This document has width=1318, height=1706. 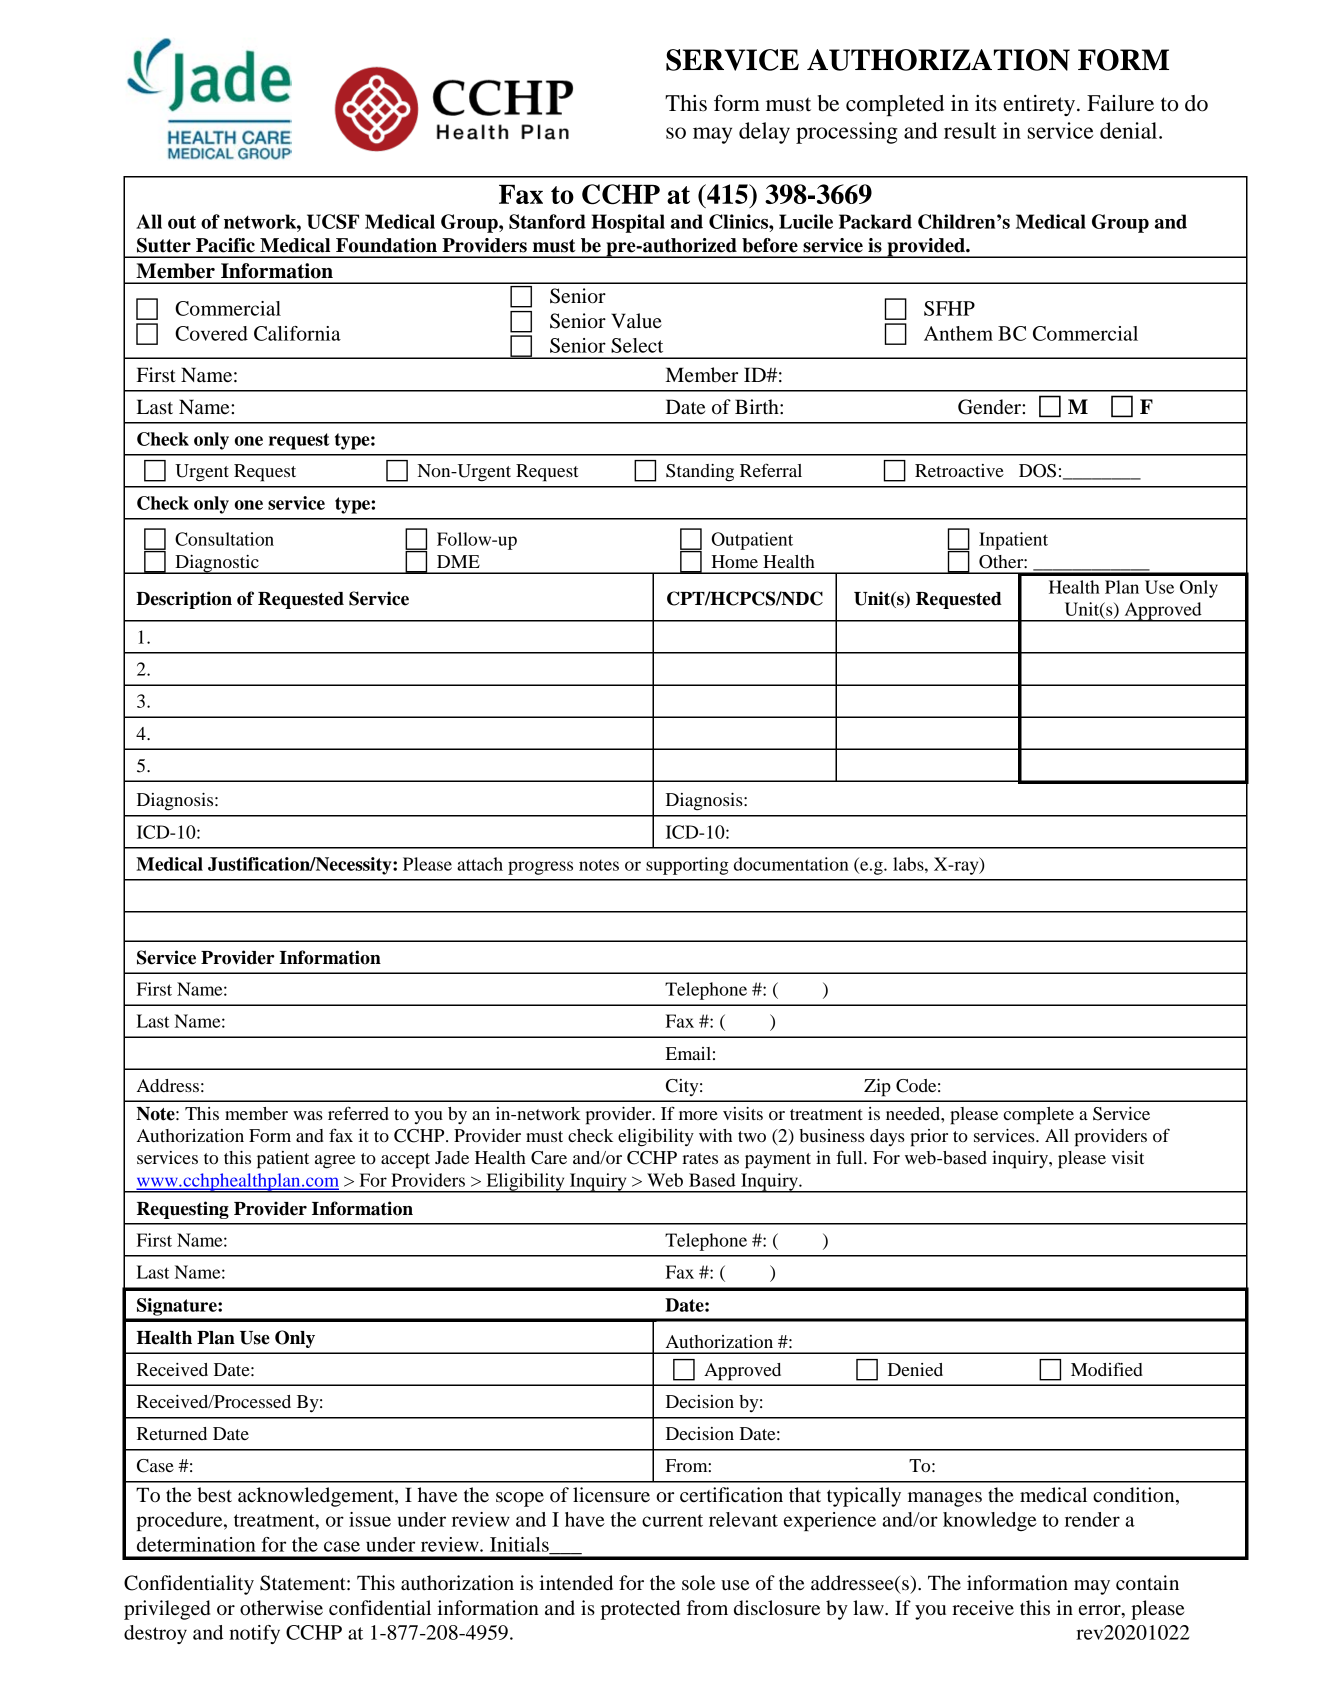 What do you see at coordinates (1039, 105) in the document?
I see `entirety` at bounding box center [1039, 105].
